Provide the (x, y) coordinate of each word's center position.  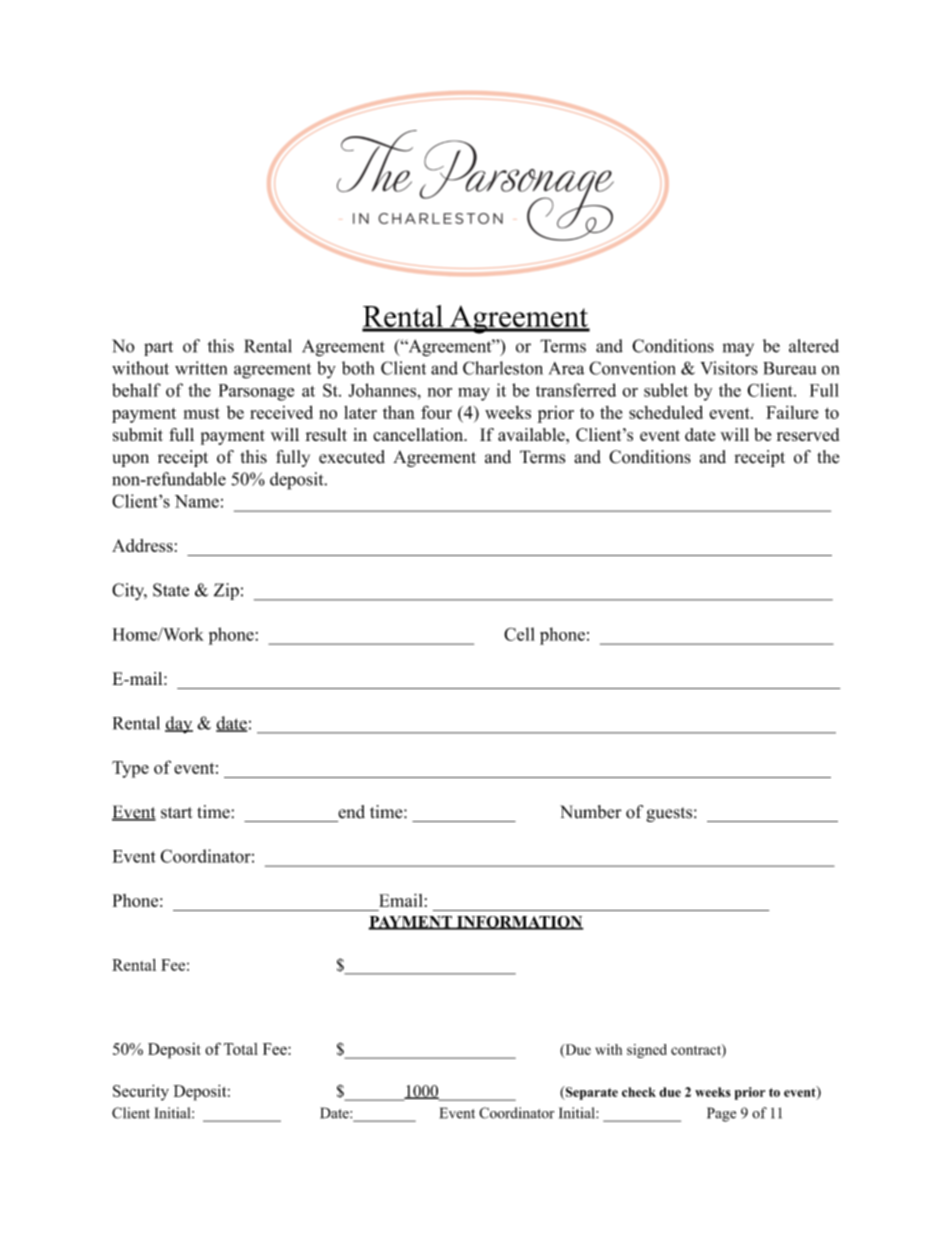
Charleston (503, 368)
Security (141, 1093)
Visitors (729, 368)
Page (721, 1114)
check (639, 1092)
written (201, 368)
